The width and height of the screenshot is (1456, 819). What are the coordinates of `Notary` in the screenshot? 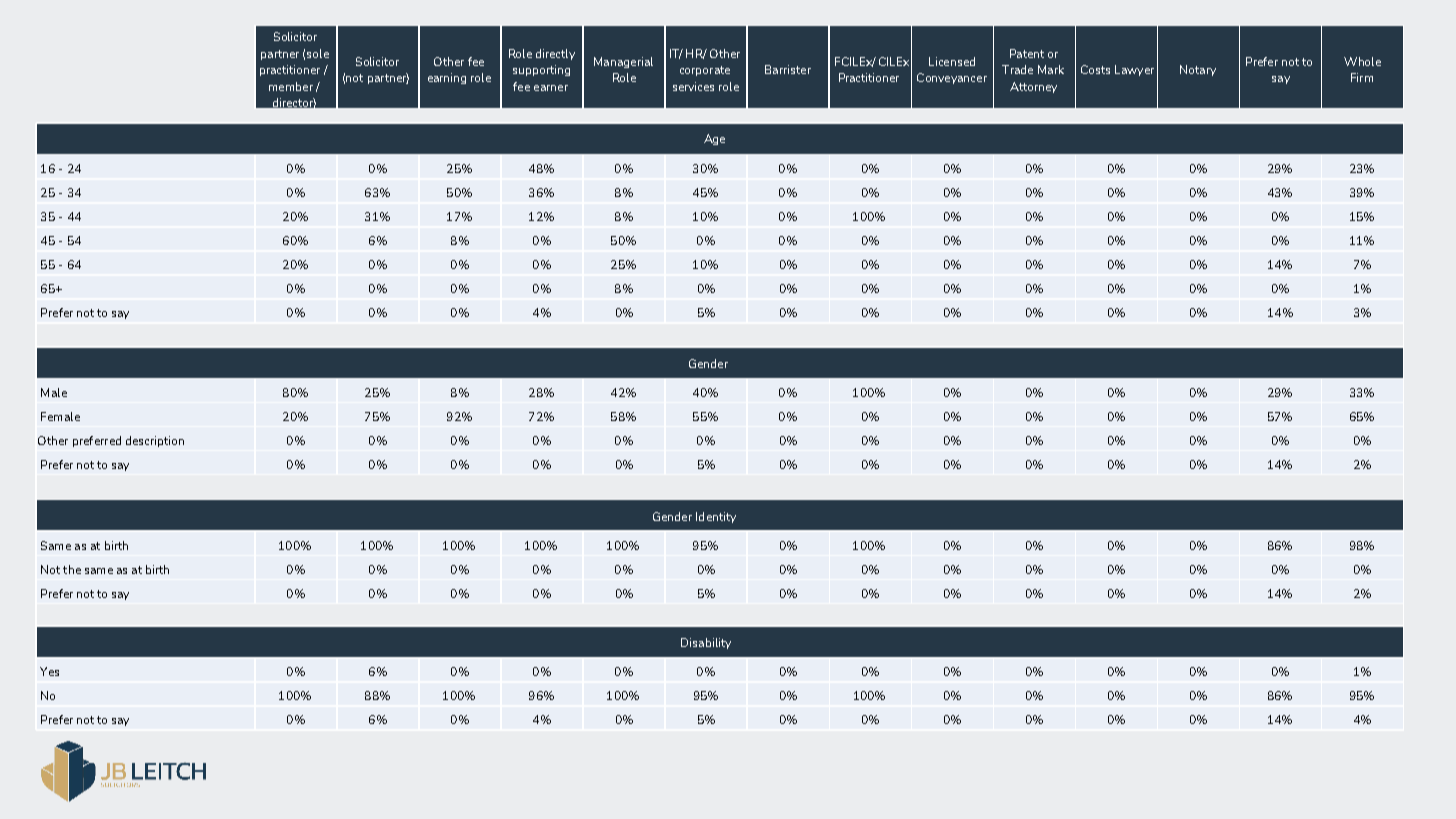 It's located at (1198, 70).
